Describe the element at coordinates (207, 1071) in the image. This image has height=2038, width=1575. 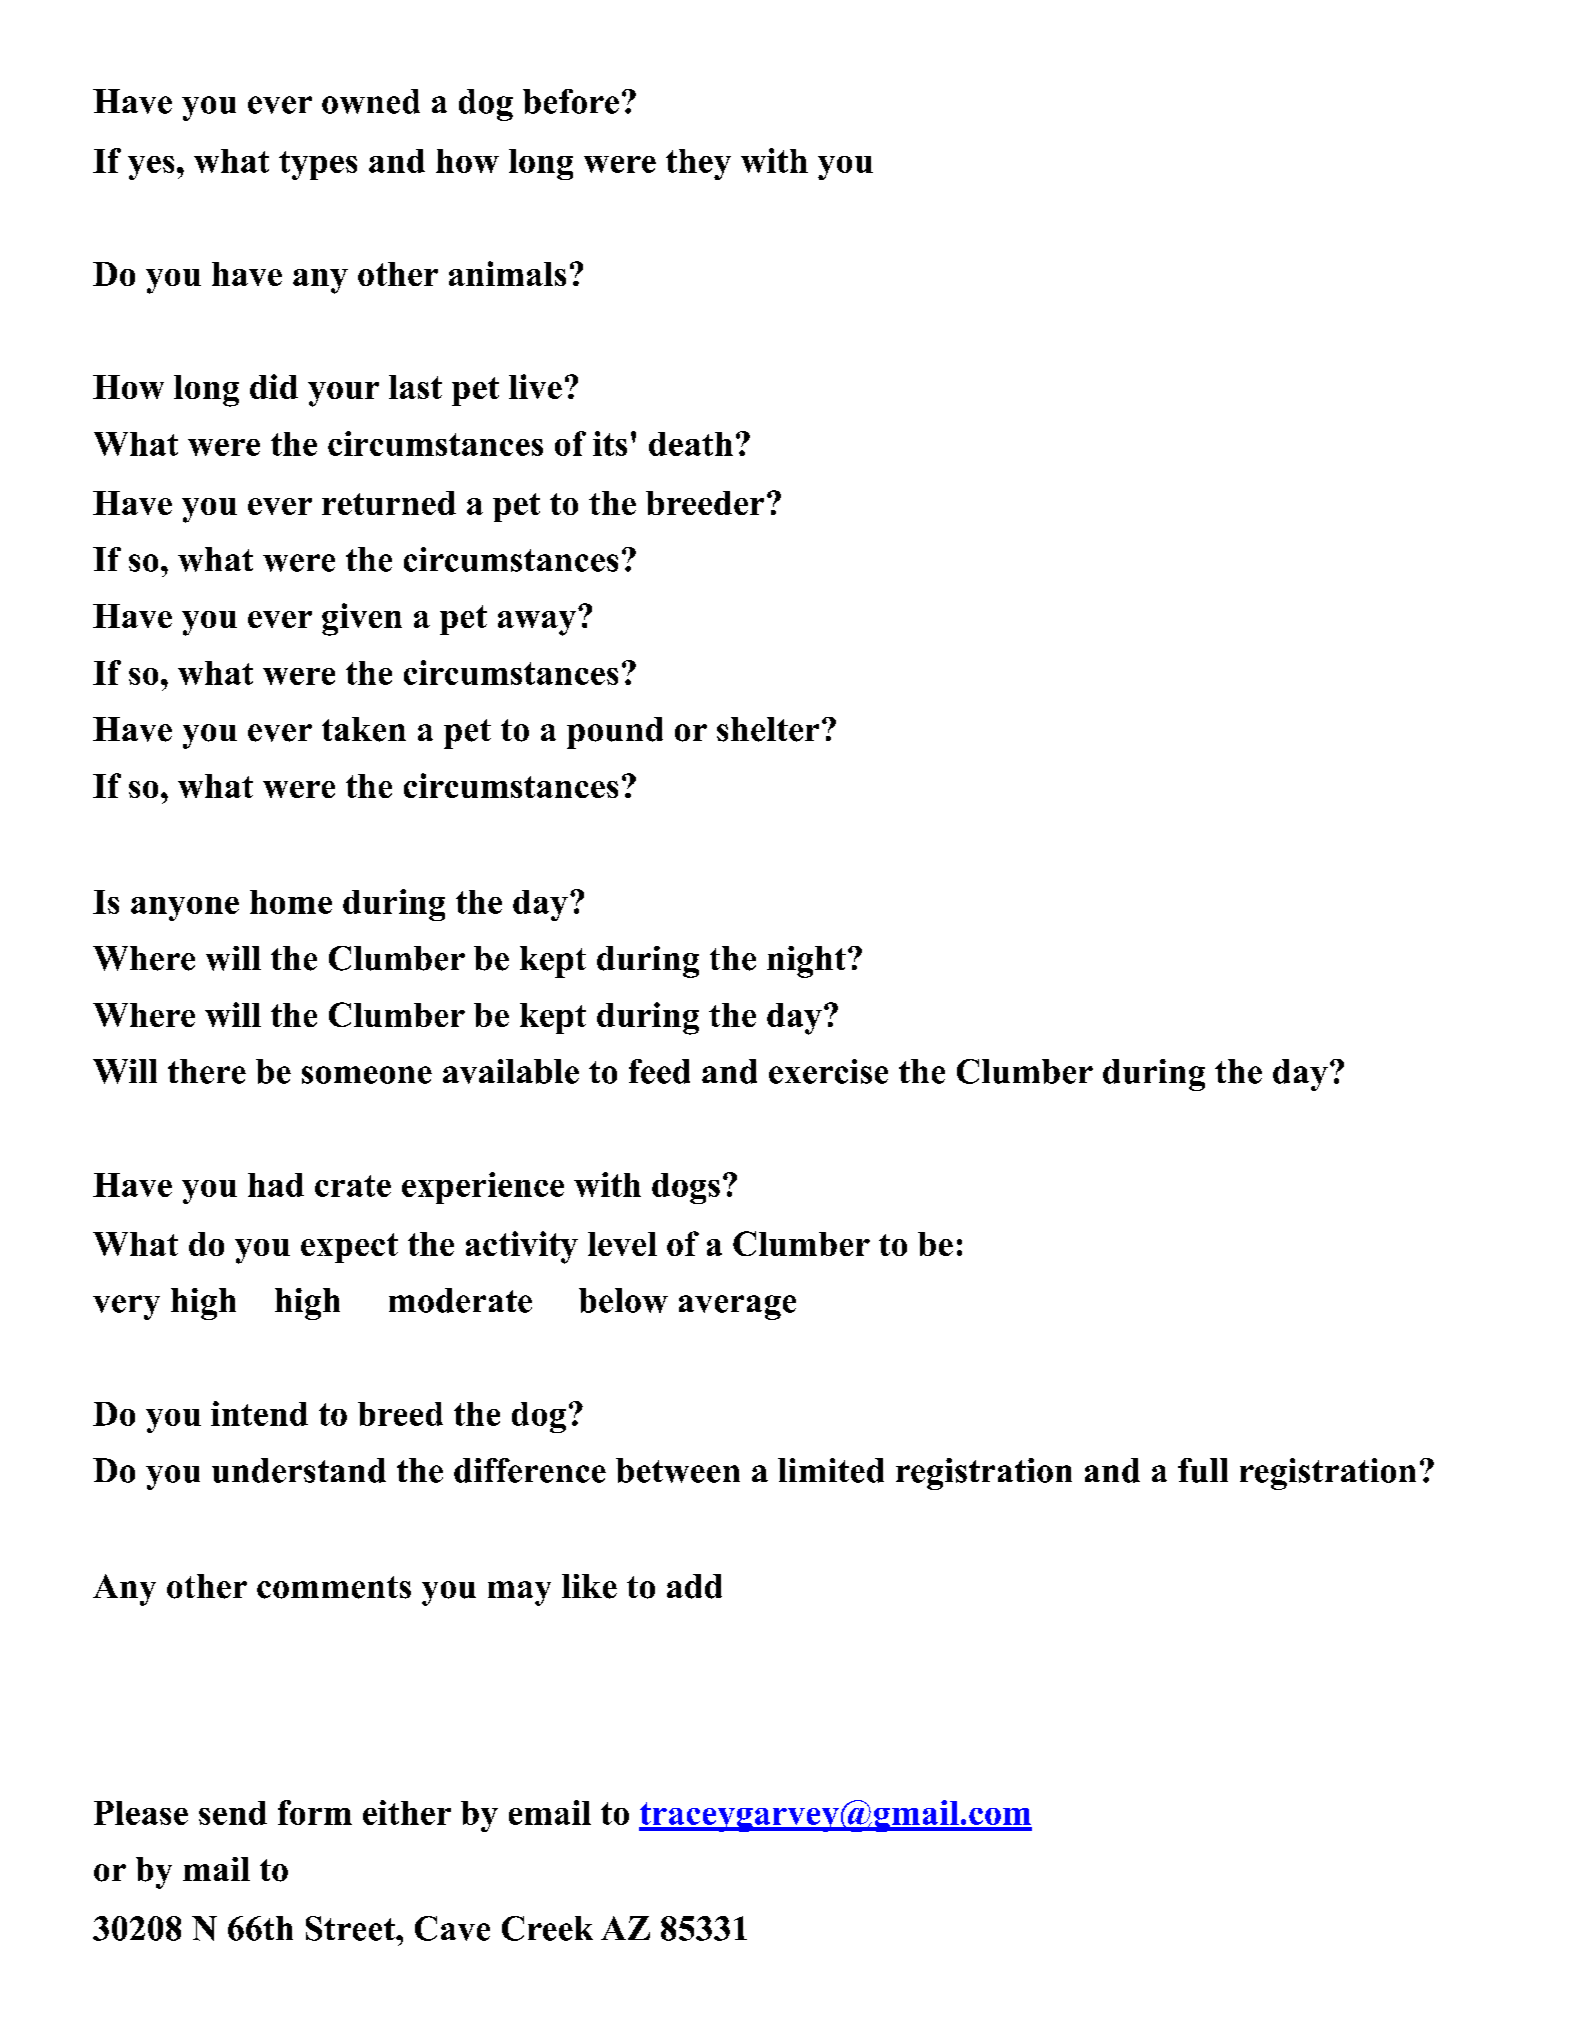
I see `there` at that location.
